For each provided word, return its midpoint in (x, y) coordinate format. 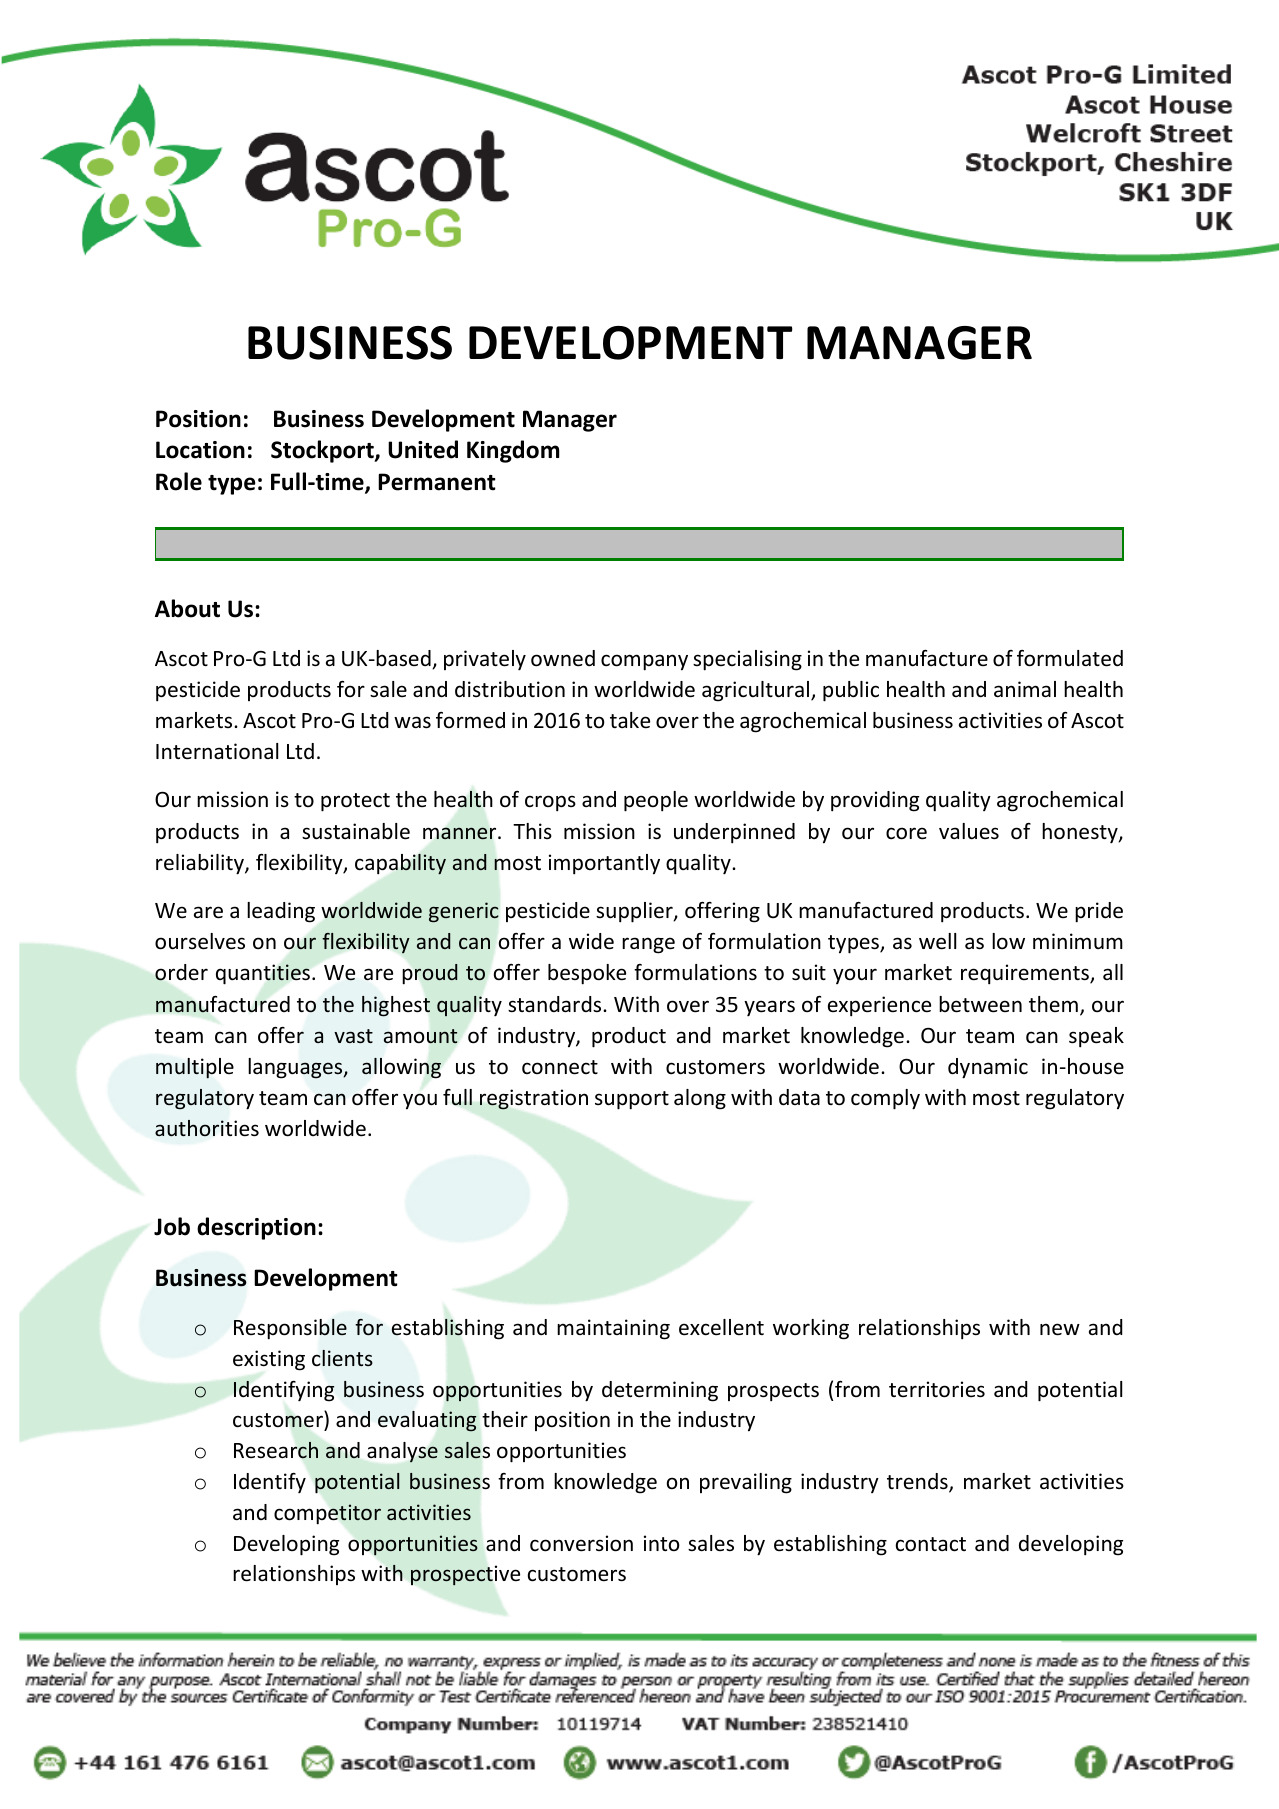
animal (1025, 689)
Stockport (323, 451)
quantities (263, 974)
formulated (1070, 658)
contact (931, 1544)
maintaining (613, 1329)
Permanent (437, 482)
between (980, 1004)
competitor (327, 1514)
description (256, 1228)
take (630, 720)
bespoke (587, 974)
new (1060, 1329)
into (662, 1543)
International (217, 751)
